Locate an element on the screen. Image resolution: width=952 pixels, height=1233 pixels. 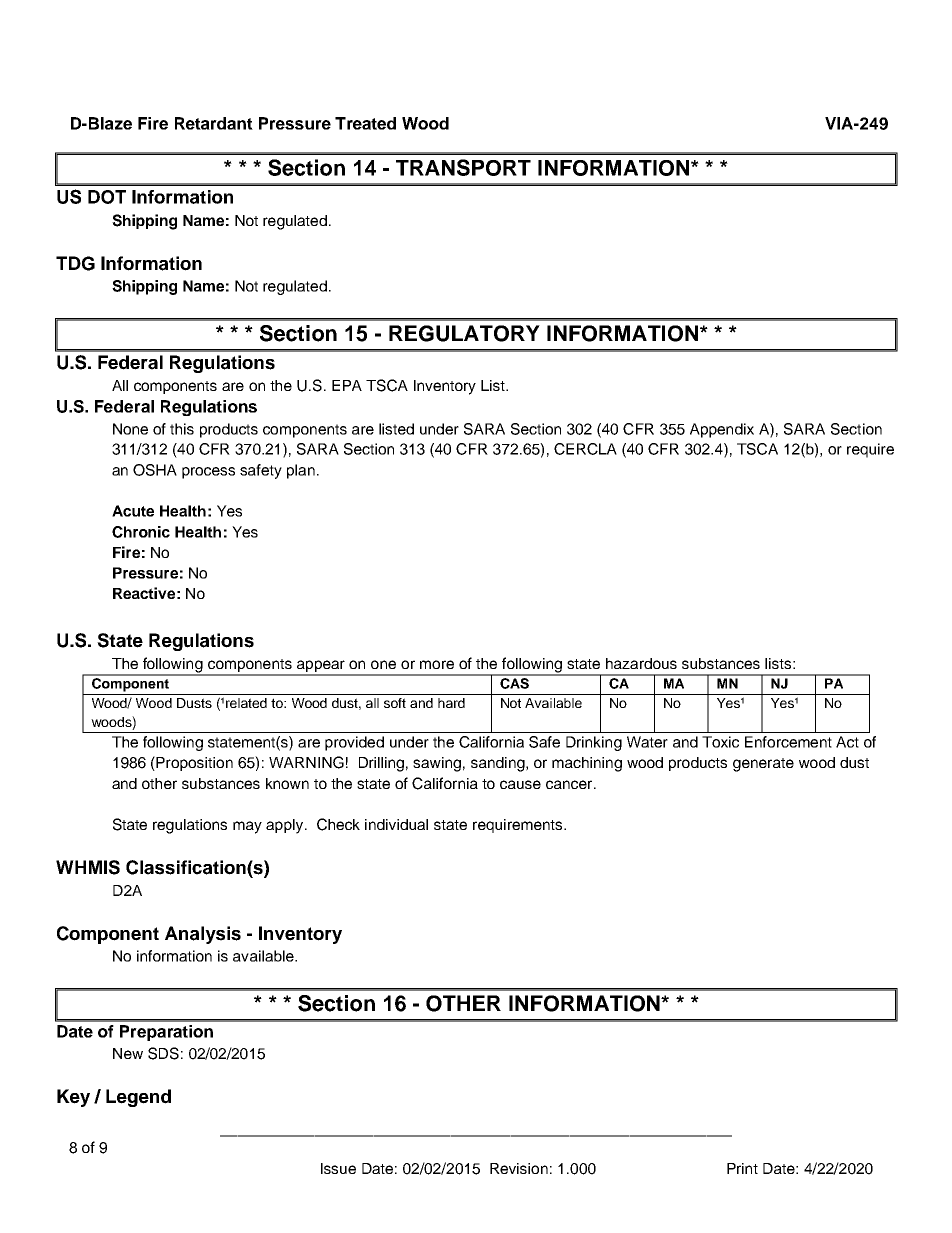
Treated is located at coordinates (365, 123).
